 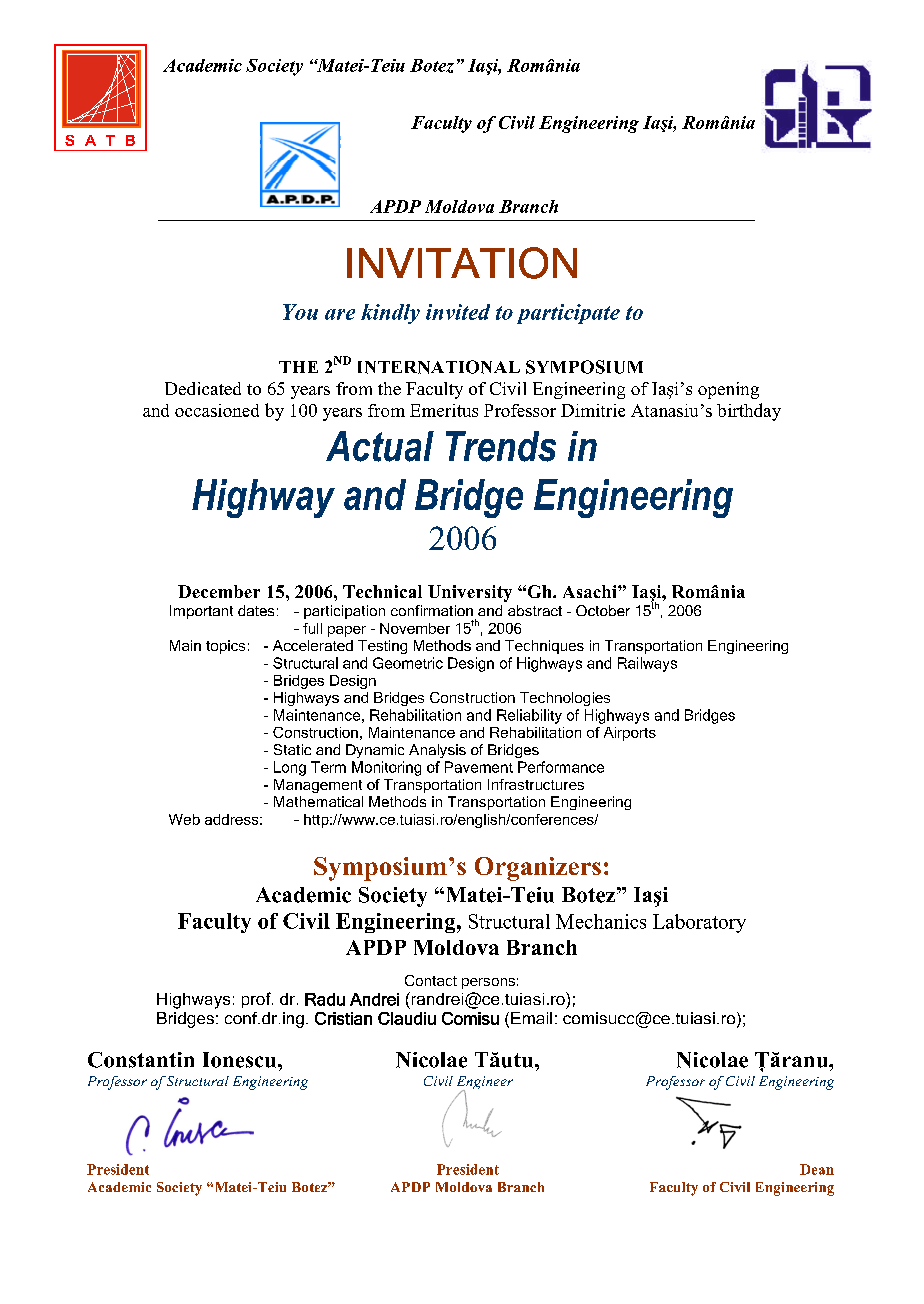 What do you see at coordinates (458, 312) in the screenshot?
I see `invited` at bounding box center [458, 312].
